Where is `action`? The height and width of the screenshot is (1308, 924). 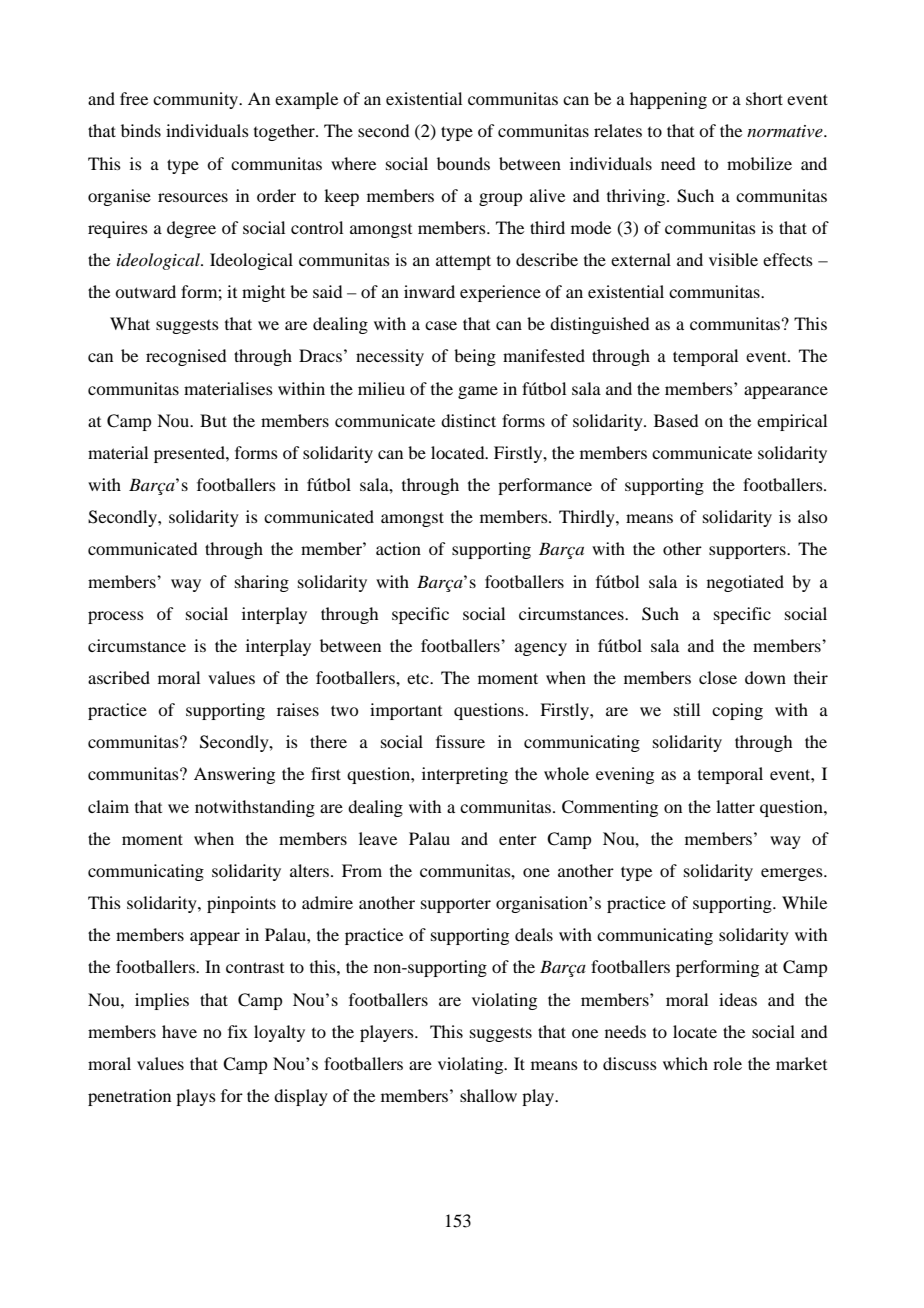 action is located at coordinates (398, 548).
